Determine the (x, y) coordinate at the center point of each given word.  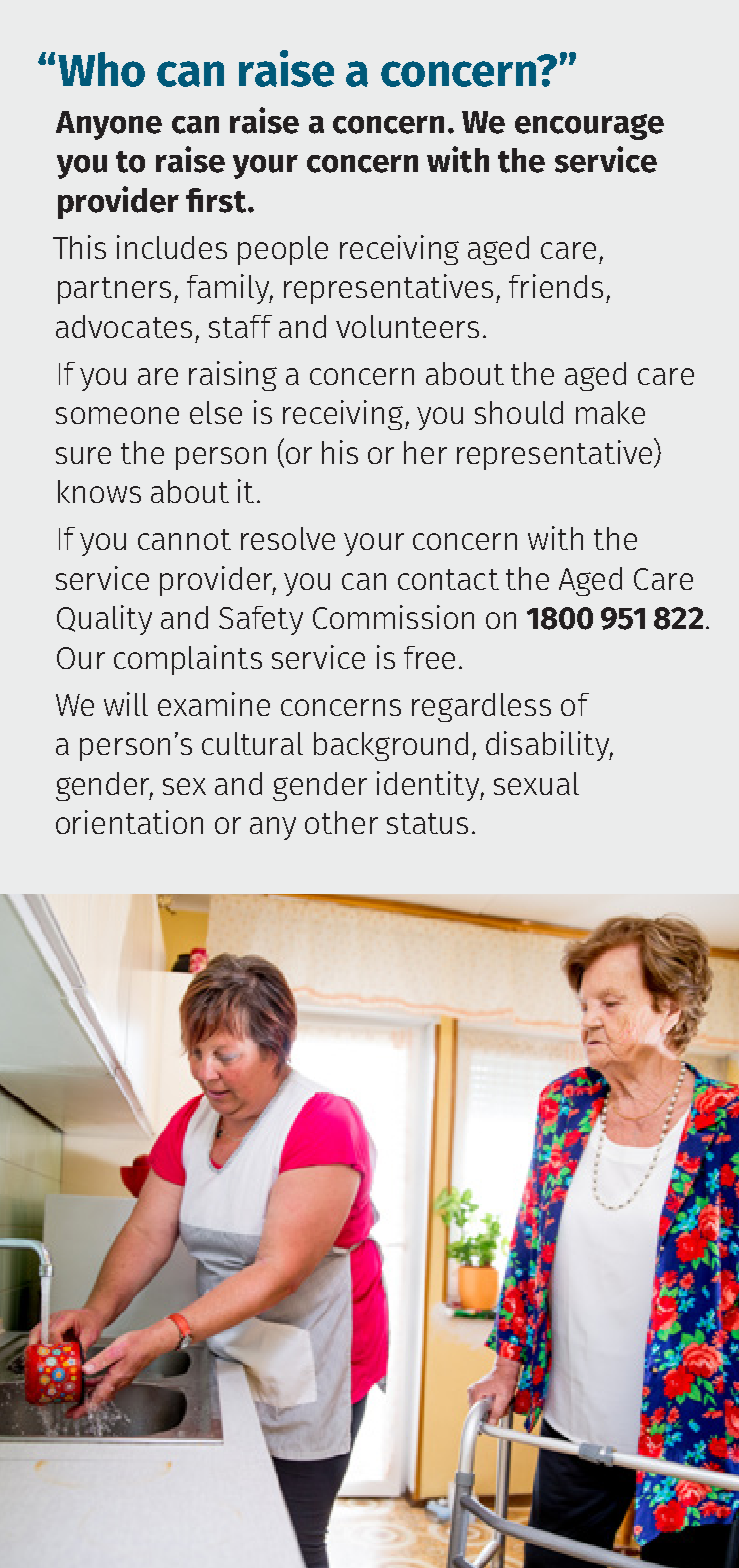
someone (117, 415)
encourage (589, 127)
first (217, 200)
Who (101, 69)
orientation (129, 822)
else (216, 412)
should (519, 412)
